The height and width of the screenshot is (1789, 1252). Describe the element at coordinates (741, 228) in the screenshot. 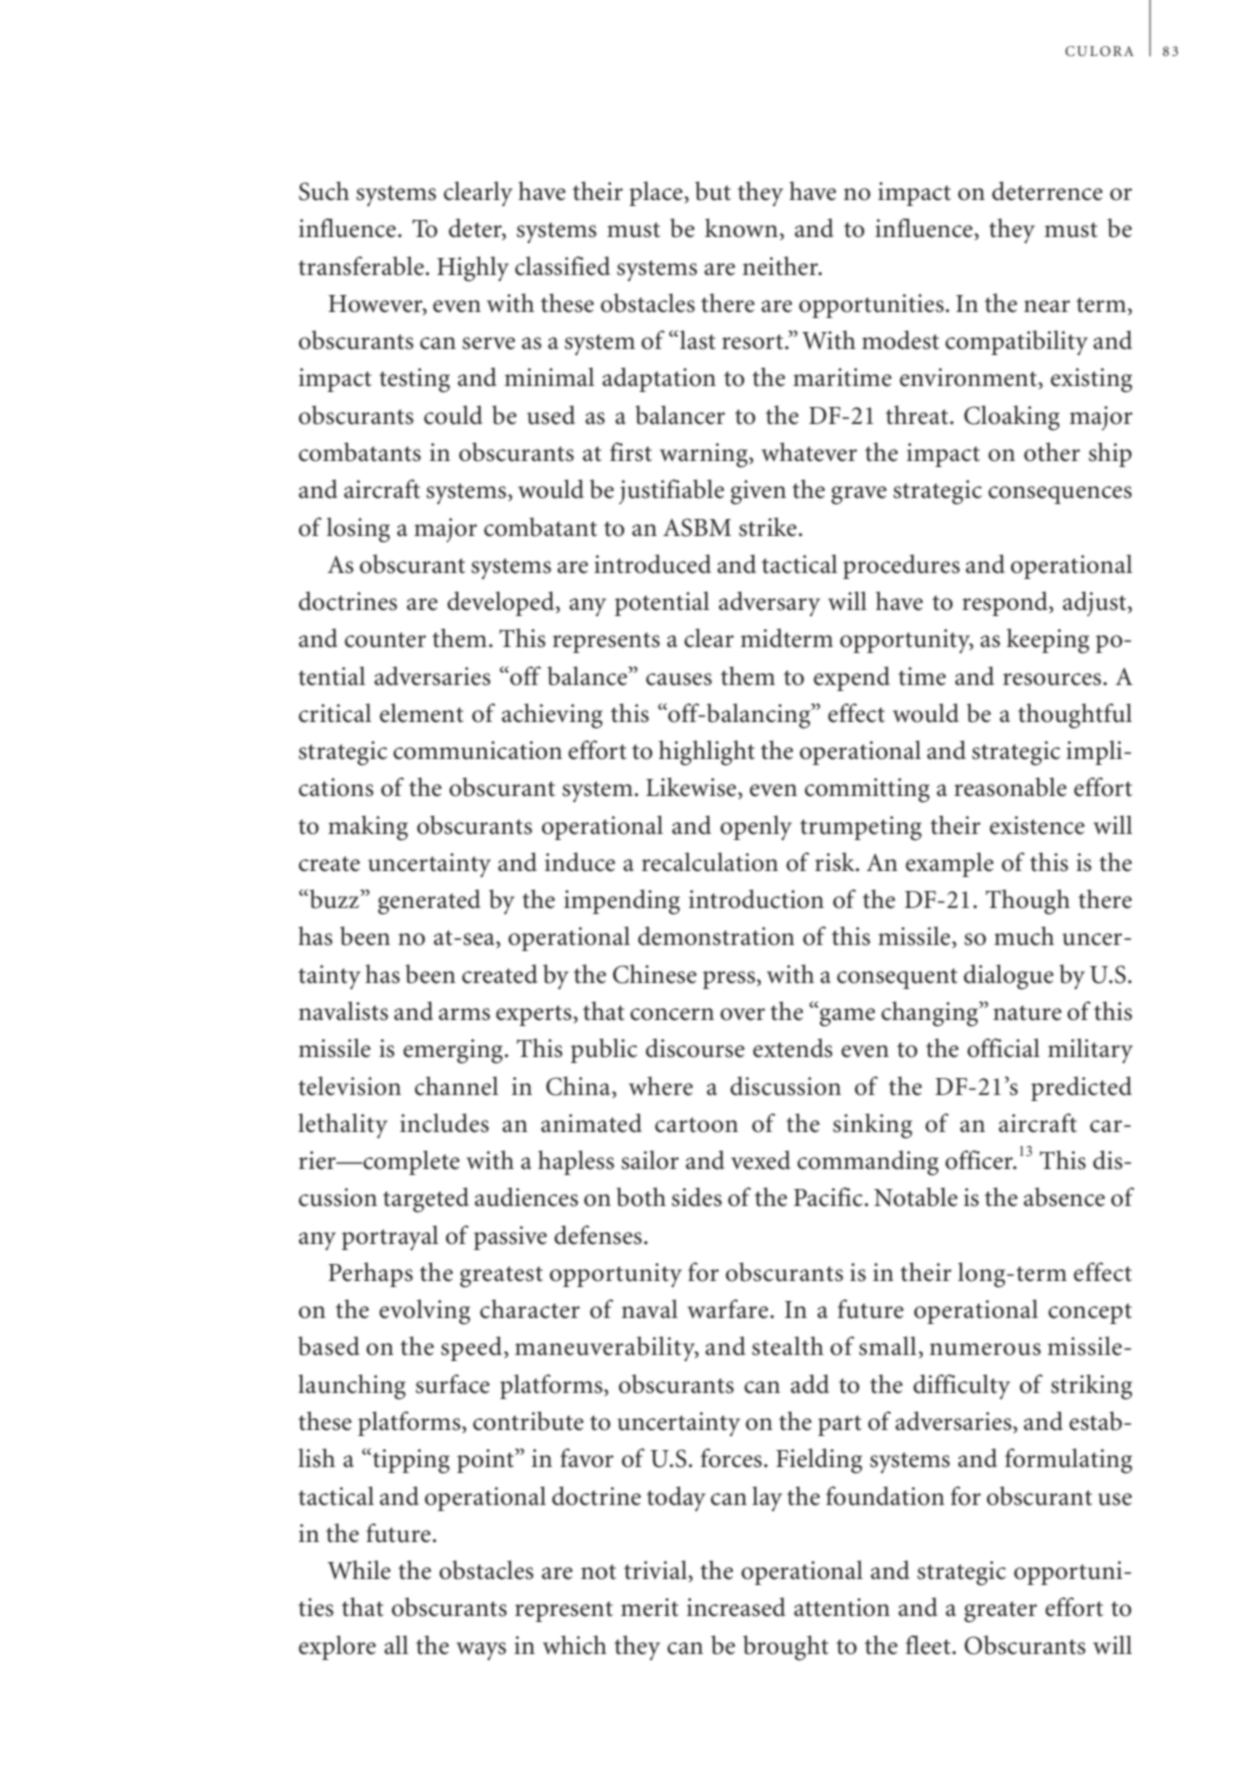

I see `known` at that location.
